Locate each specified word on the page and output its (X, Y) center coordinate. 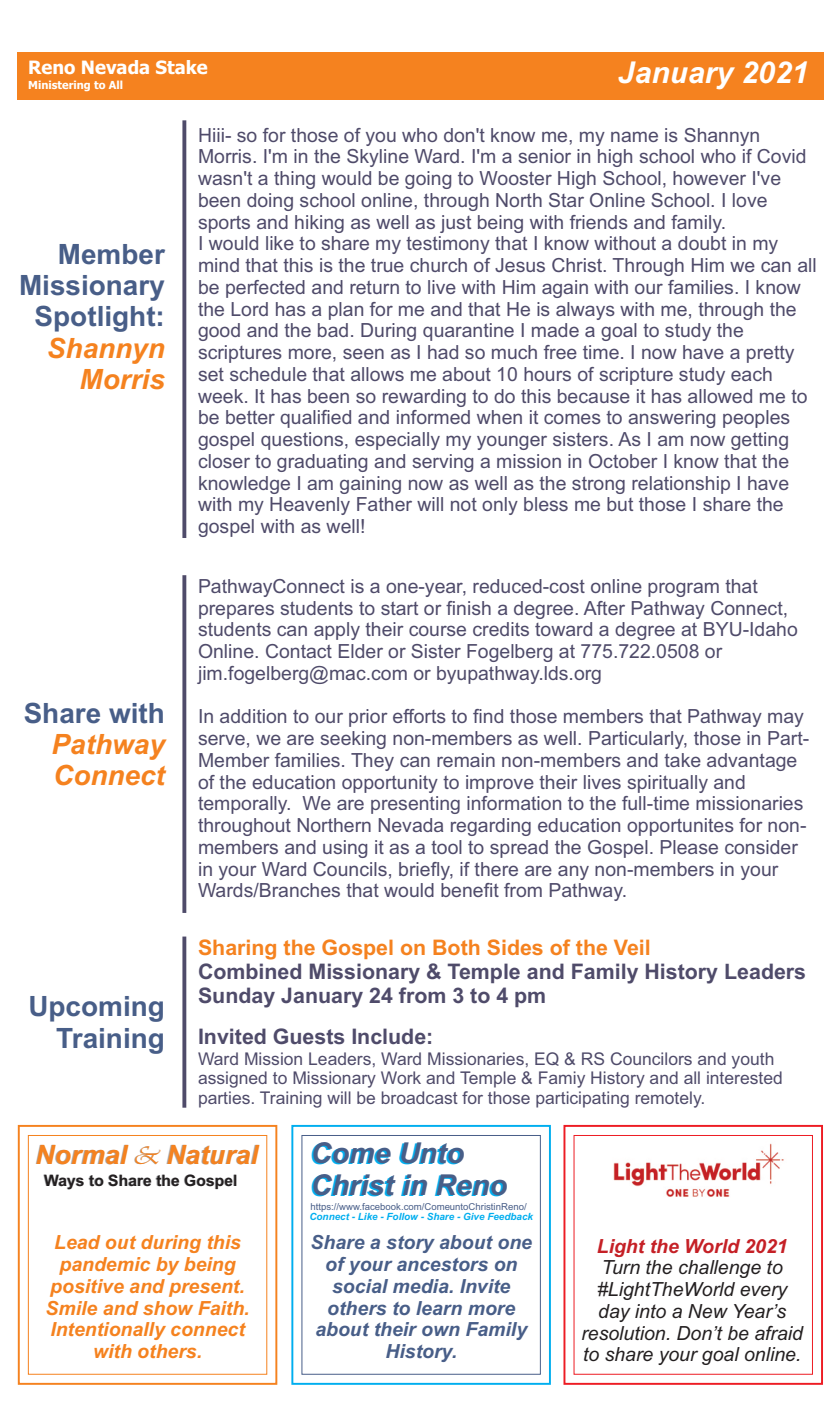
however (709, 178)
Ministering (59, 85)
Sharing (237, 949)
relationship (681, 485)
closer (224, 461)
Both (456, 947)
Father (384, 504)
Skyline (378, 158)
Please (689, 847)
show (168, 1308)
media (422, 1286)
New (708, 1311)
